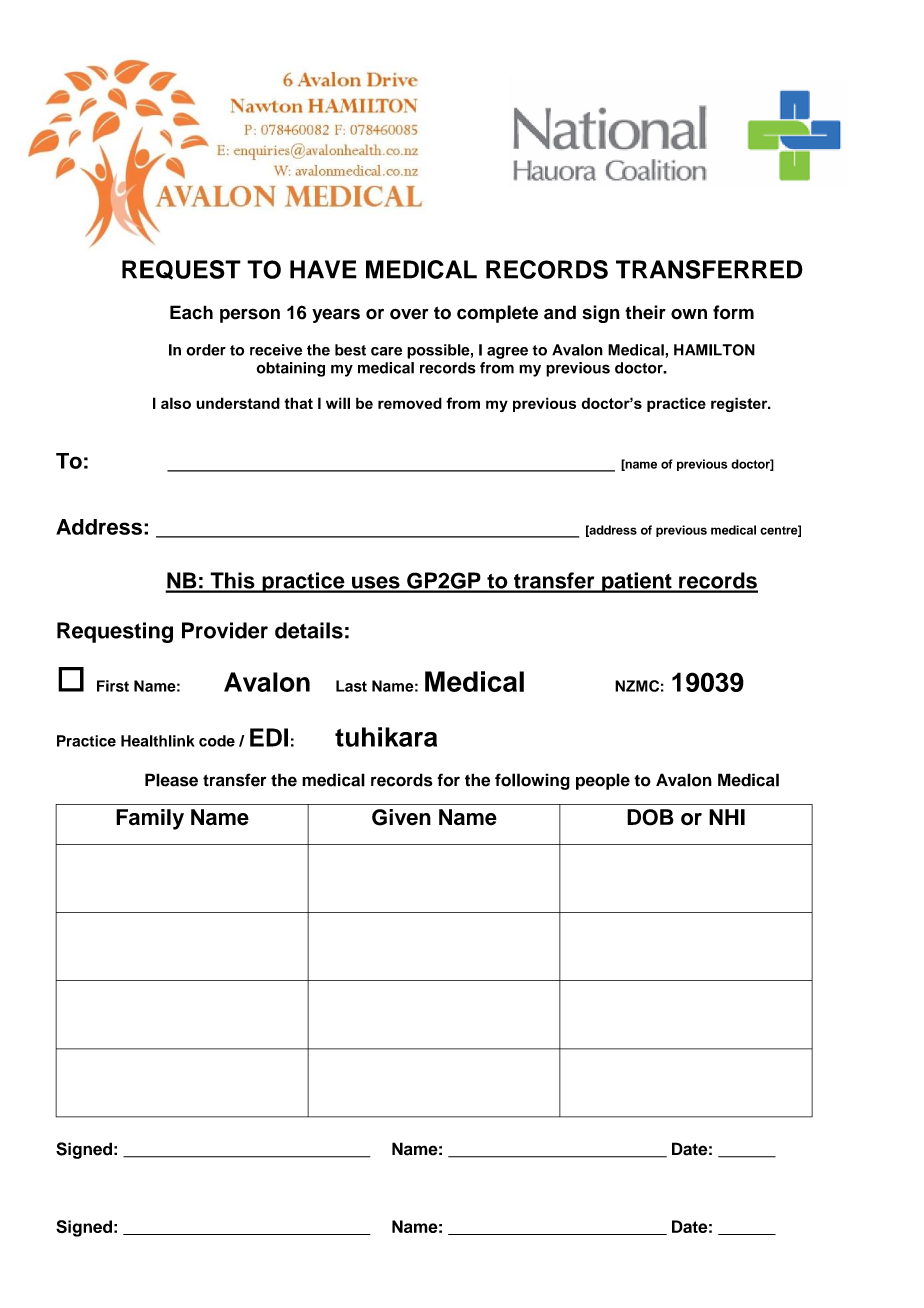 The width and height of the document is (924, 1308). I want to click on Provider, so click(225, 630).
